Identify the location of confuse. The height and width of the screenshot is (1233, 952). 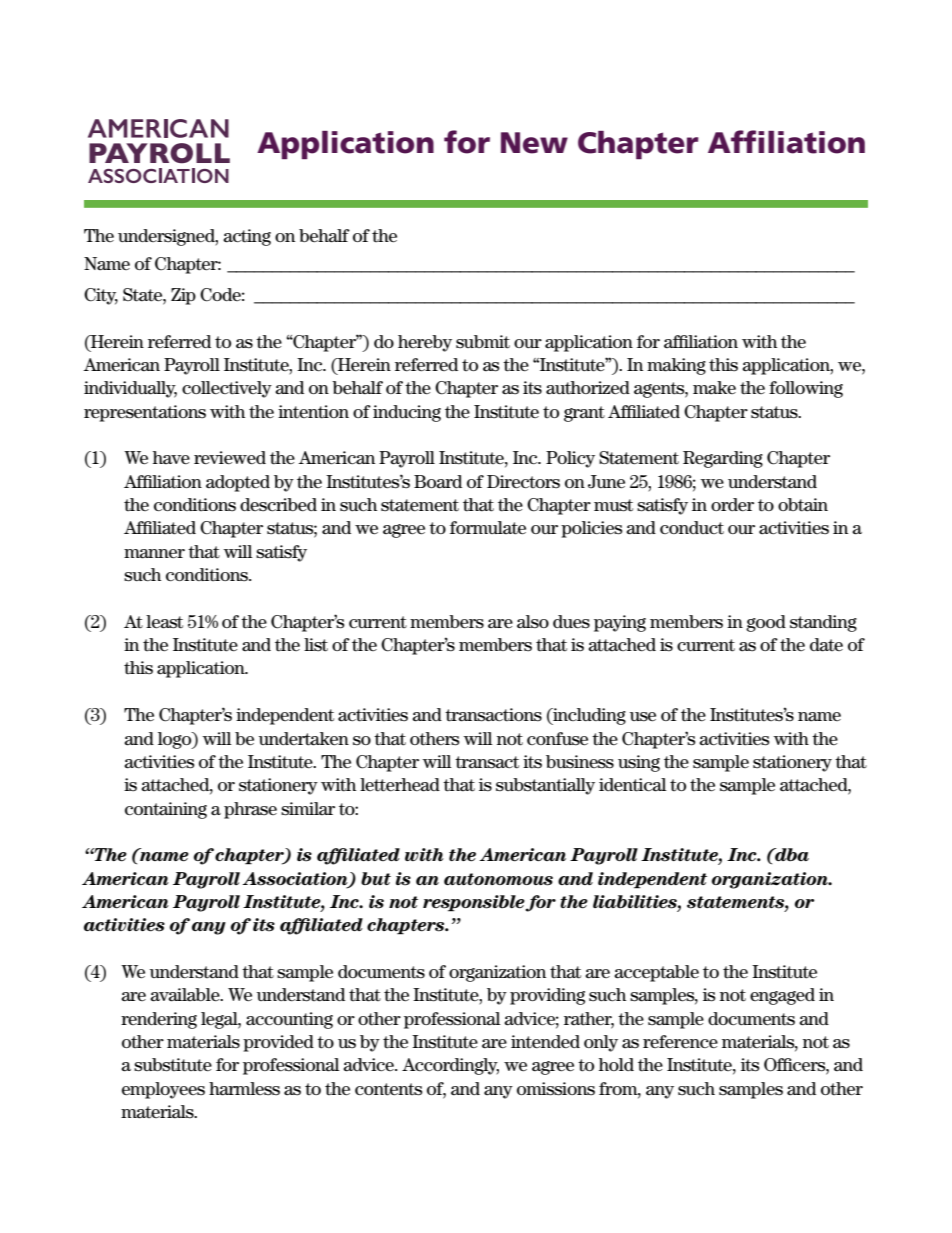
(557, 739).
